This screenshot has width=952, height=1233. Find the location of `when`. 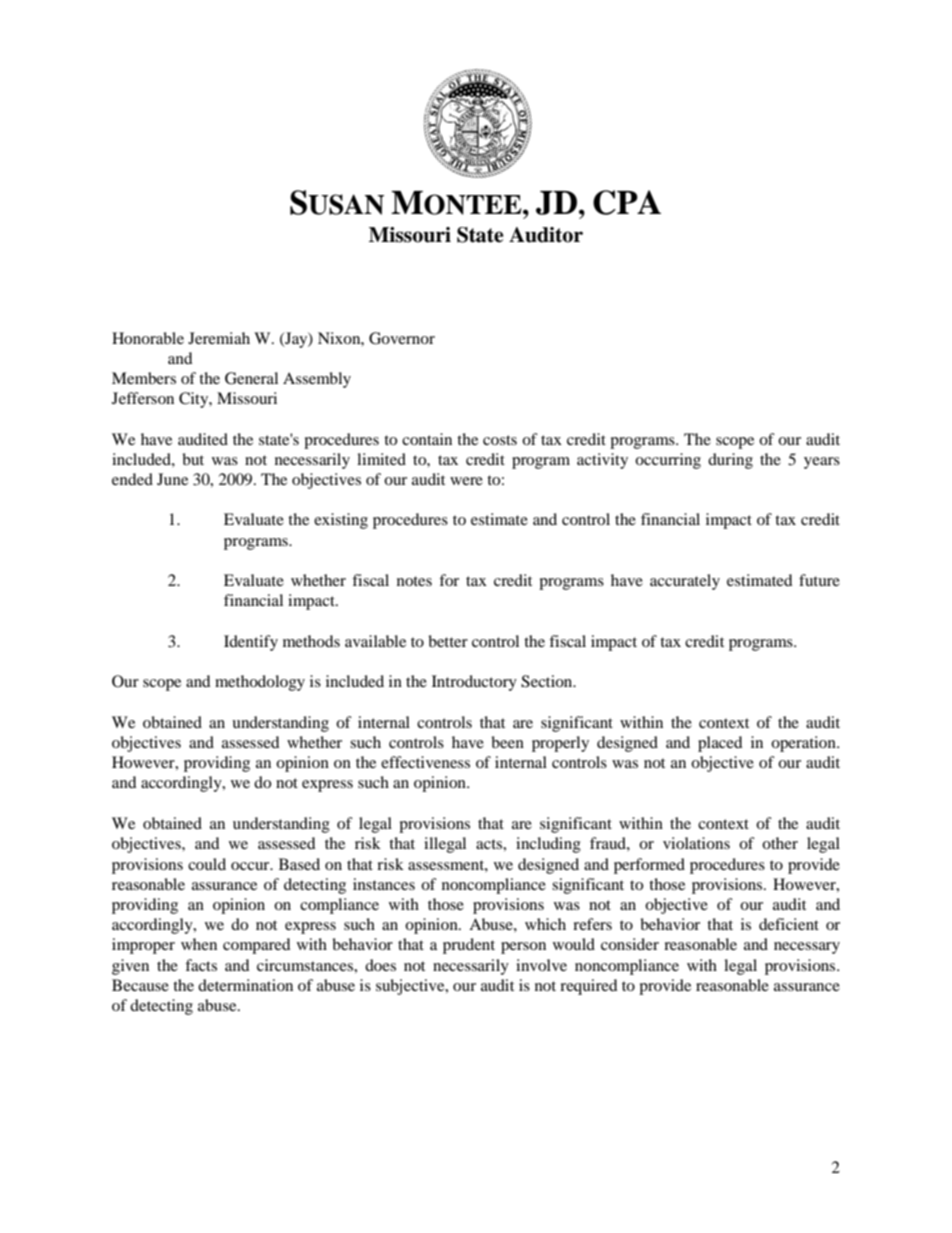

when is located at coordinates (199, 944).
